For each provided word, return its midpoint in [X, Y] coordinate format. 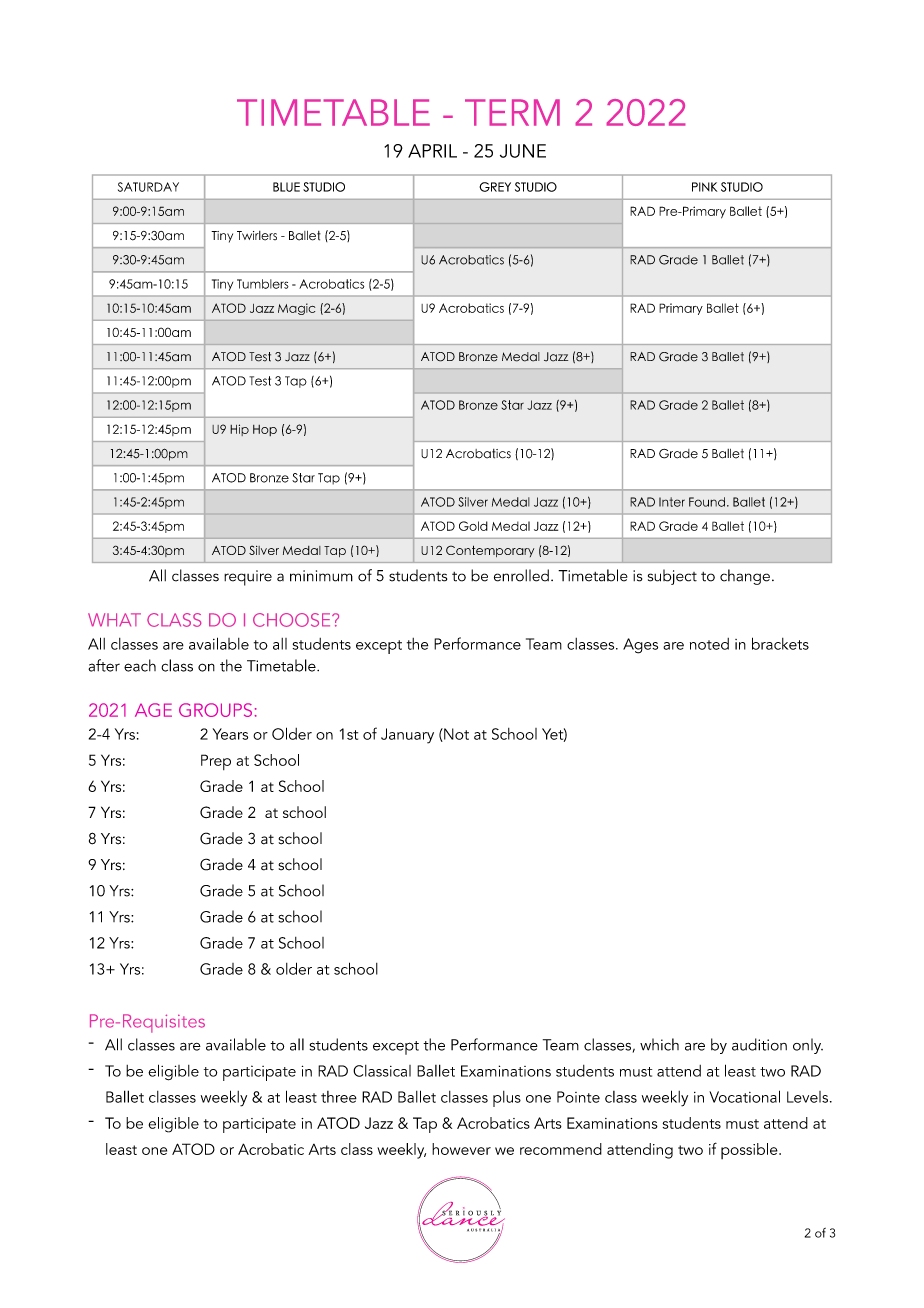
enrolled [521, 575]
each [140, 665]
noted [709, 644]
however [461, 1149]
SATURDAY [148, 187]
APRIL [432, 151]
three [339, 1097]
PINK [704, 187]
